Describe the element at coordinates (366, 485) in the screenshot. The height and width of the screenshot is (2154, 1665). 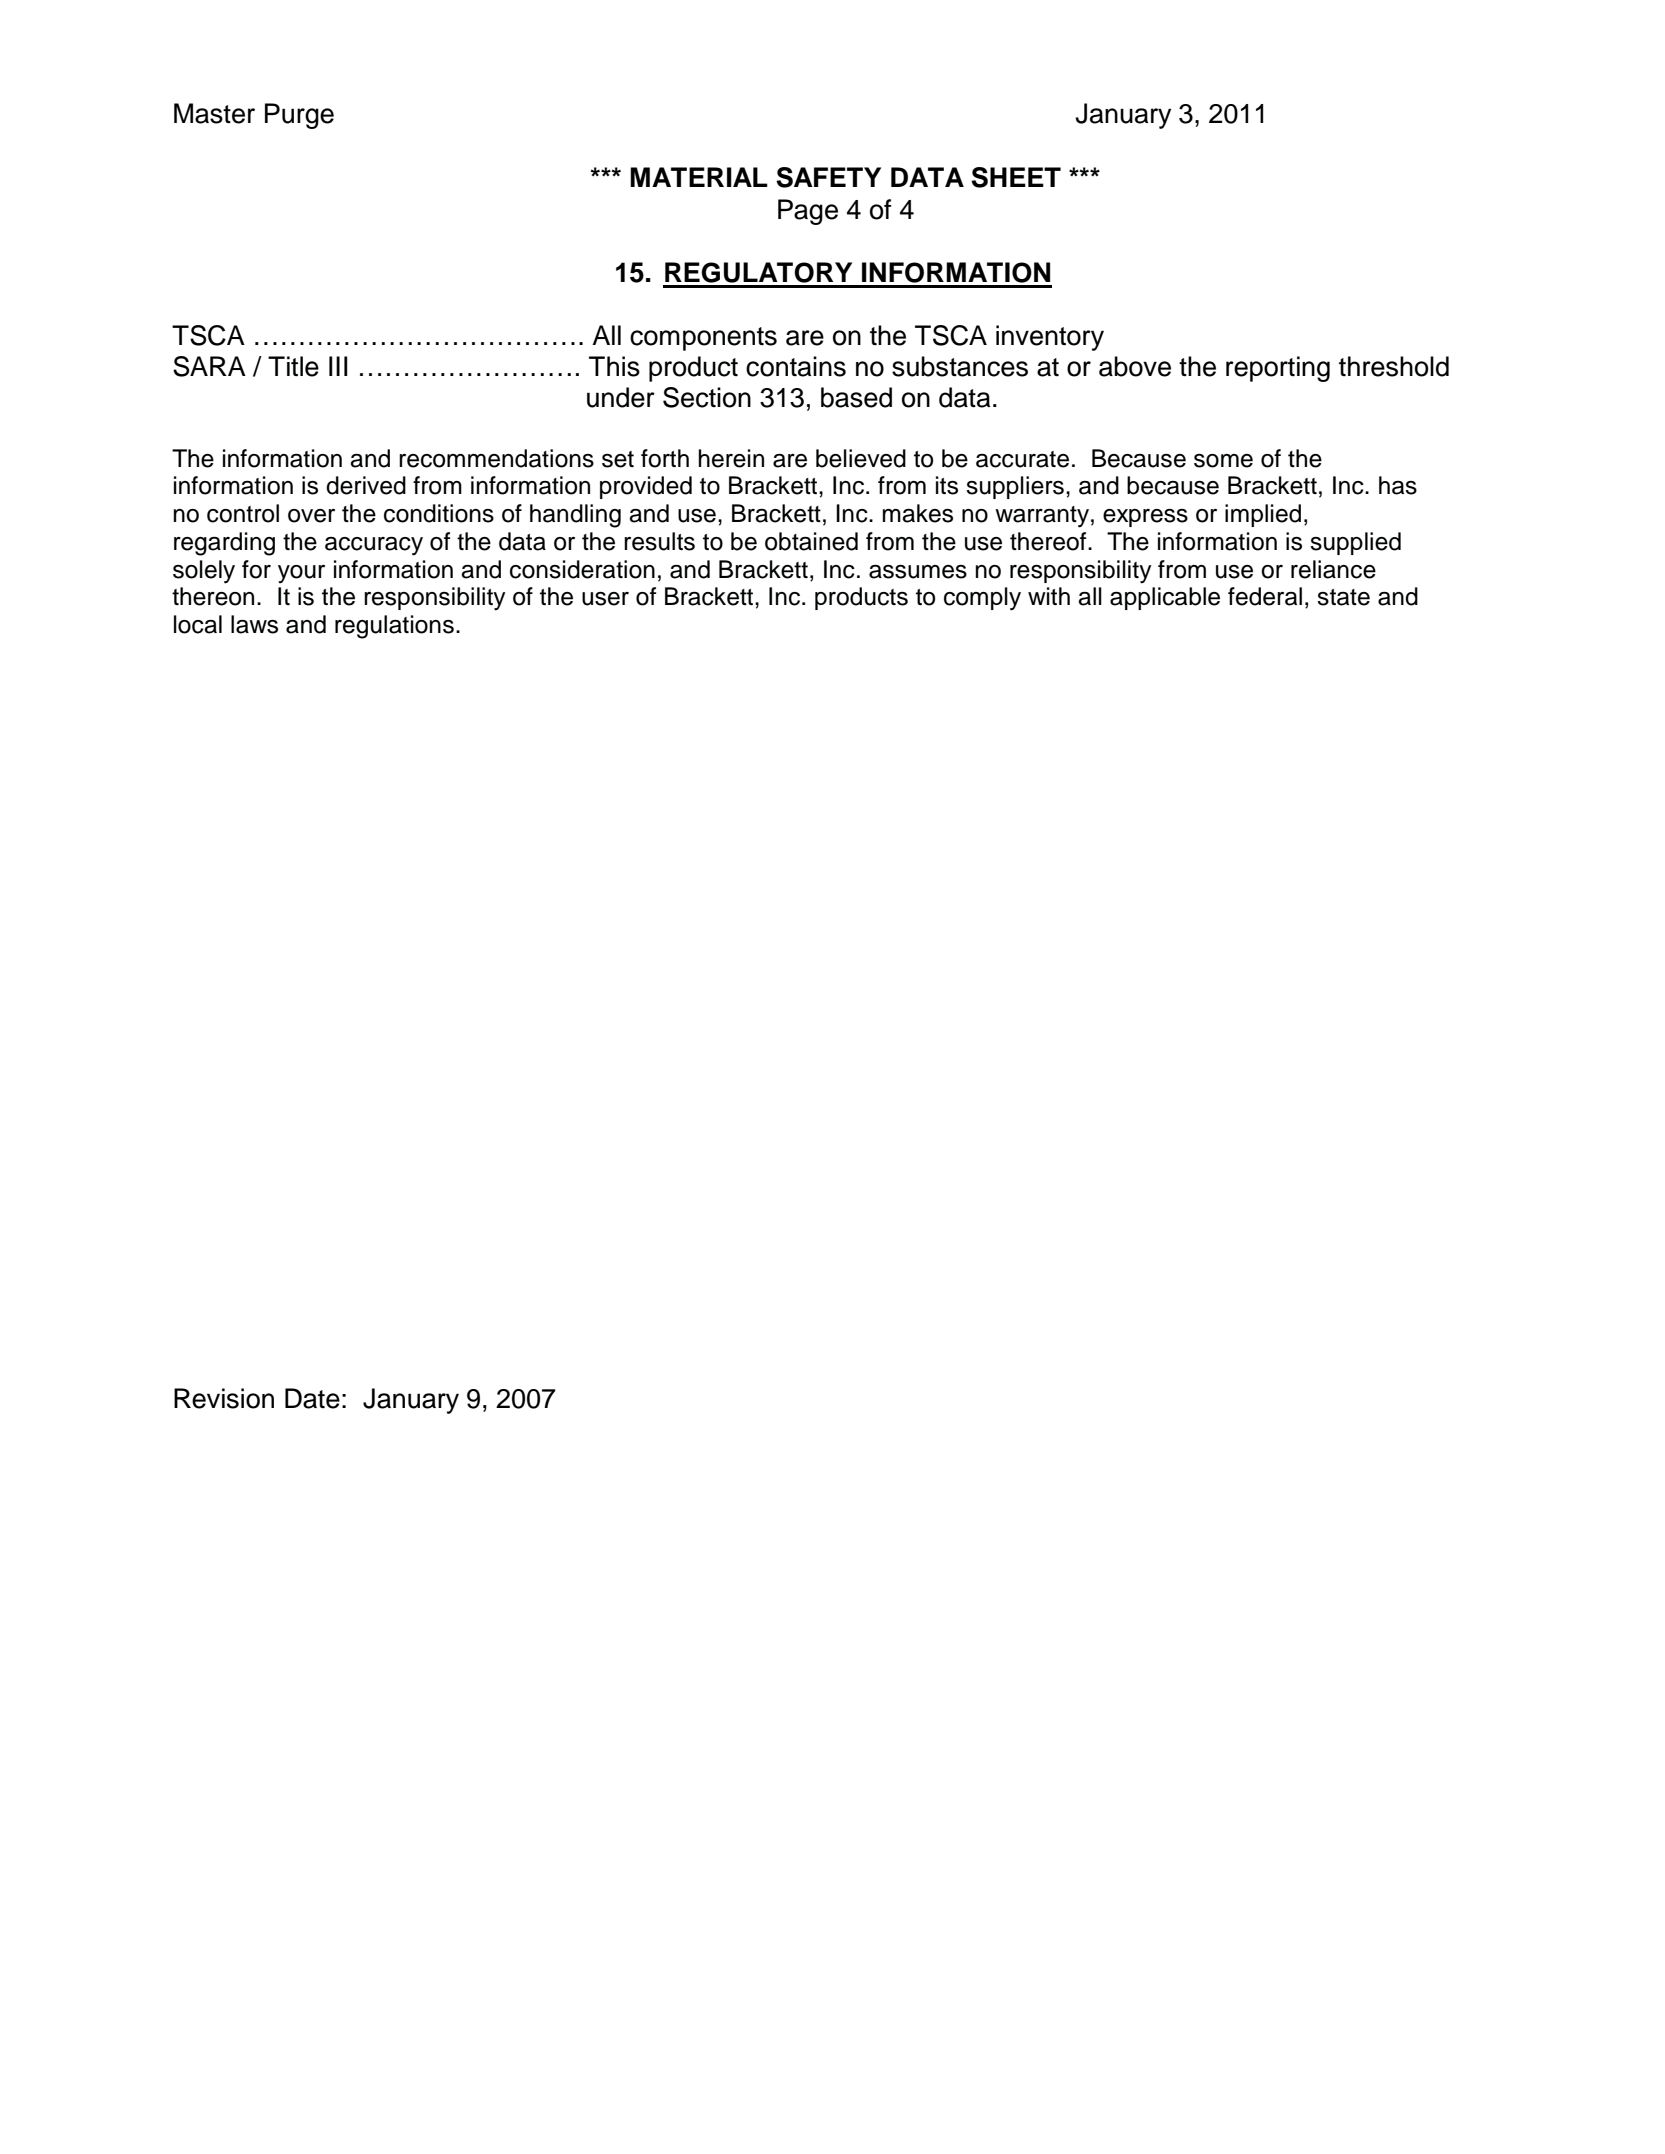
I see `derived` at that location.
